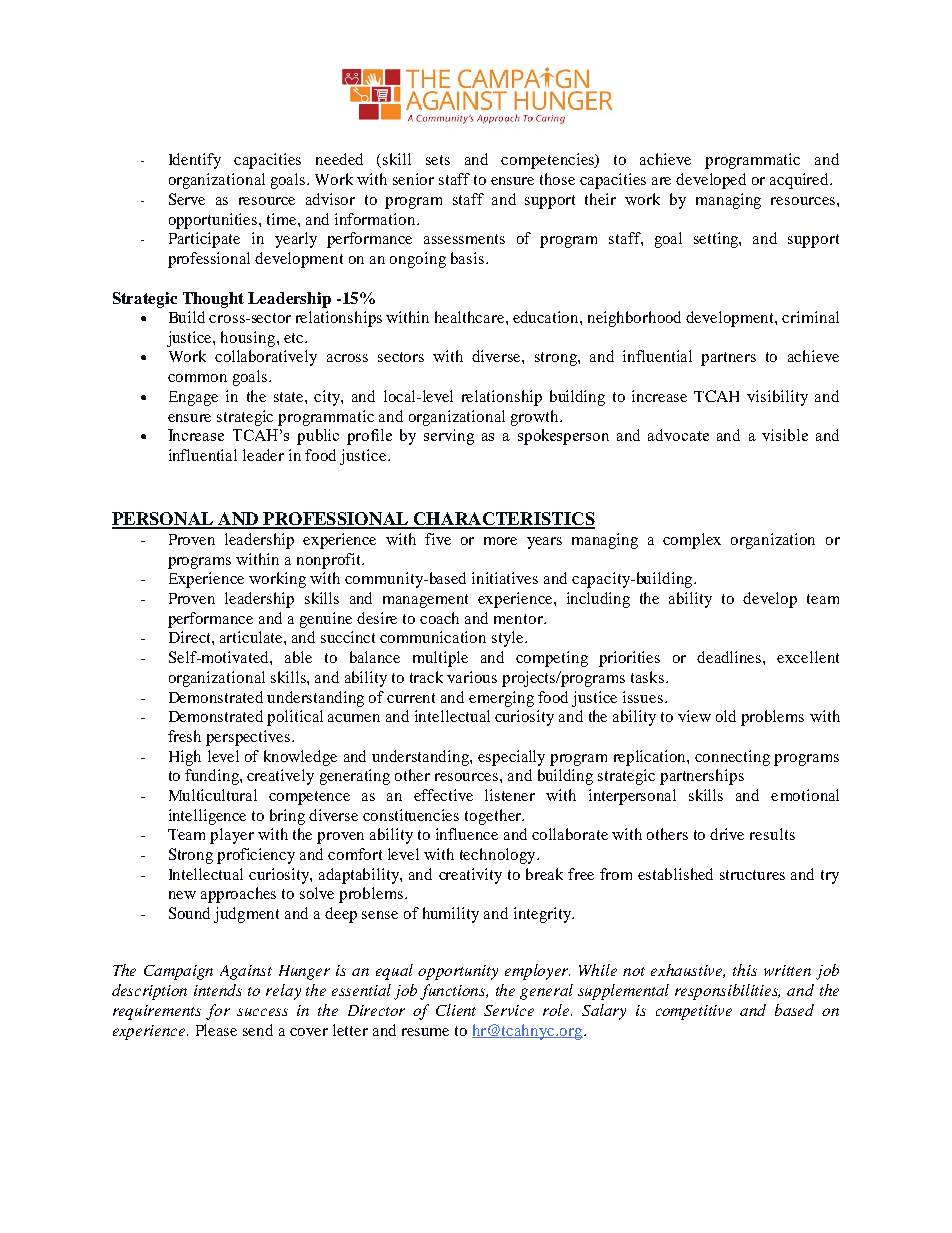 The image size is (952, 1233). What do you see at coordinates (218, 990) in the screenshot?
I see `intends` at bounding box center [218, 990].
